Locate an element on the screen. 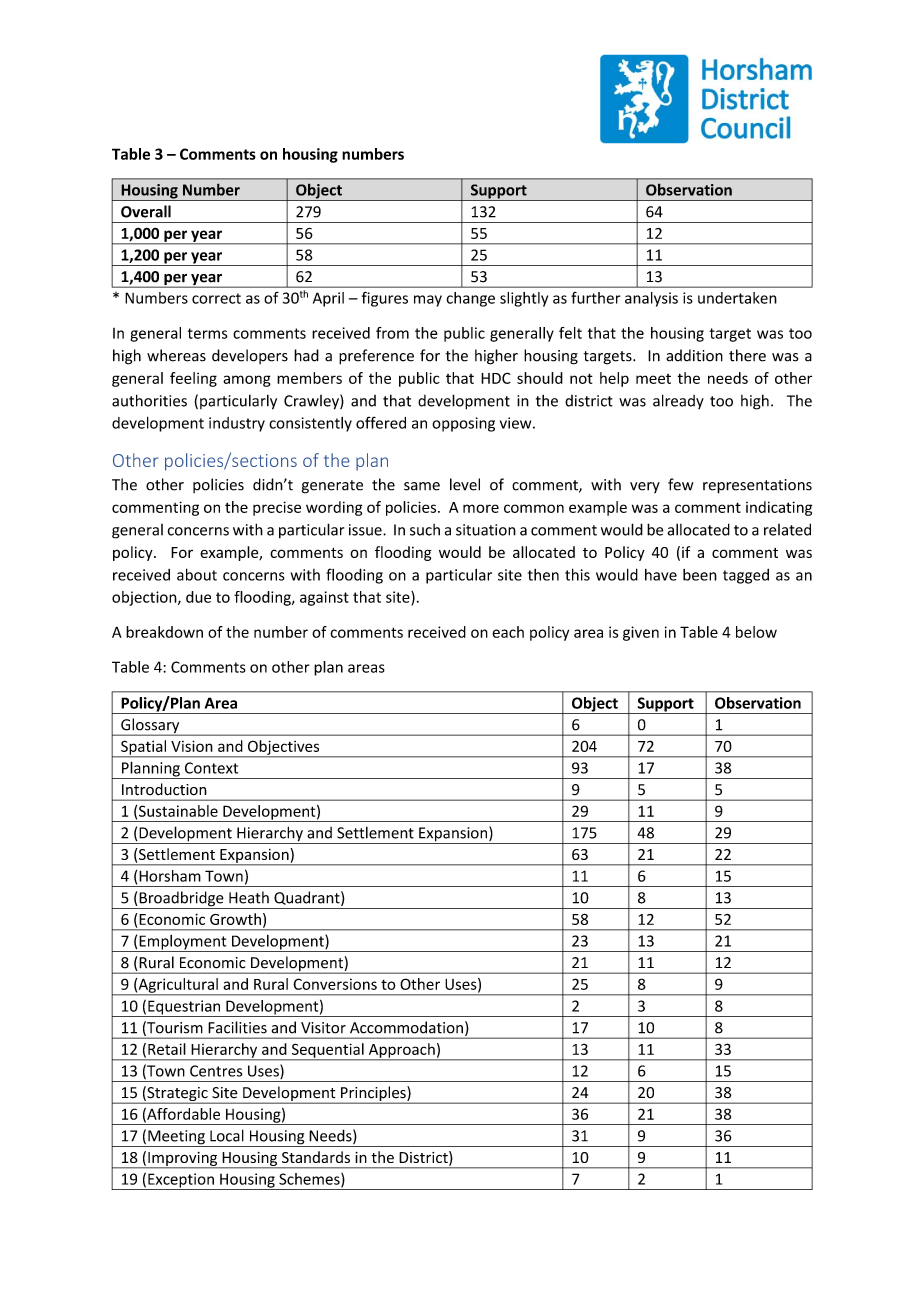 Image resolution: width=924 pixels, height=1308 pixels. Growth is located at coordinates (235, 919).
